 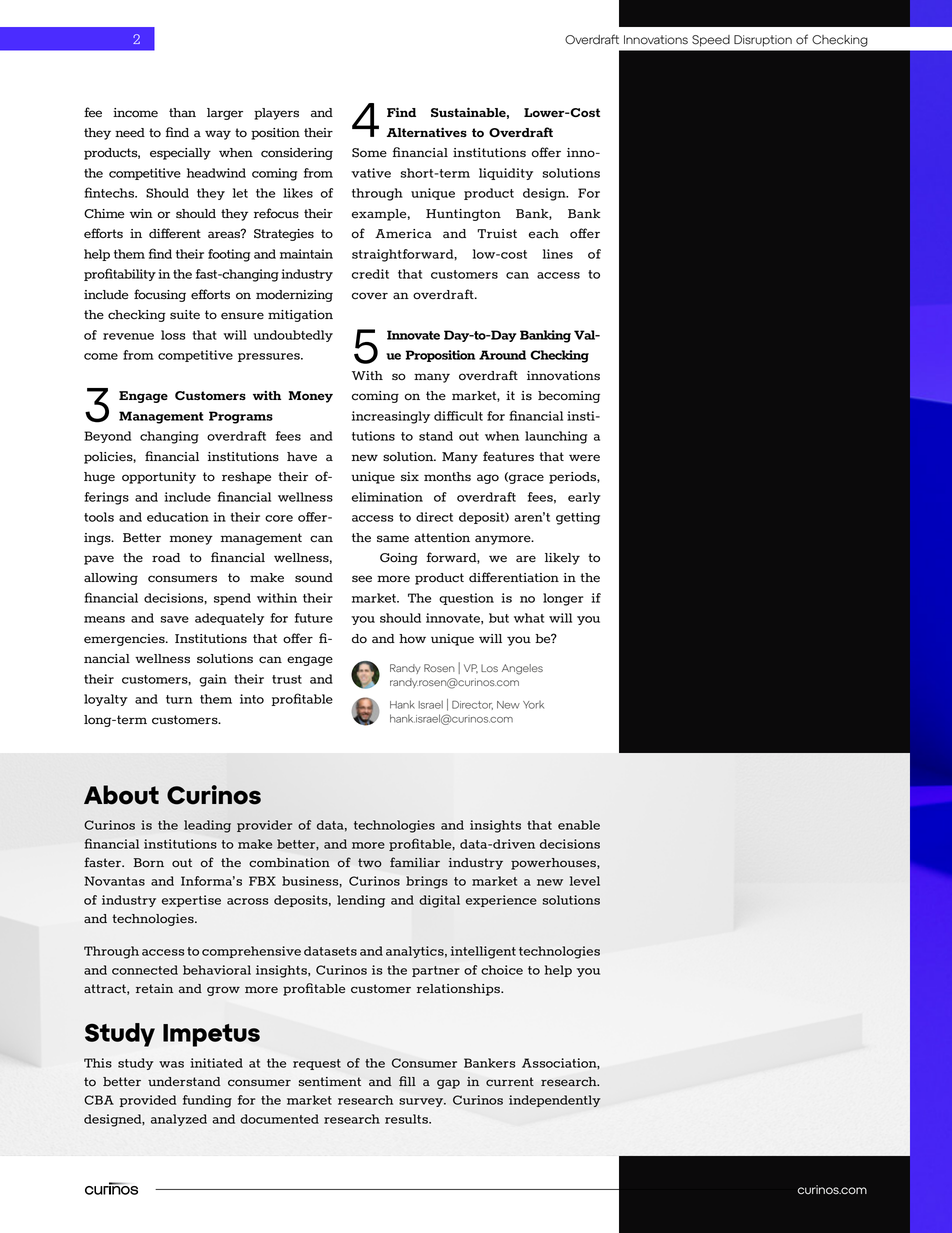 What do you see at coordinates (403, 234) in the screenshot?
I see `America` at bounding box center [403, 234].
